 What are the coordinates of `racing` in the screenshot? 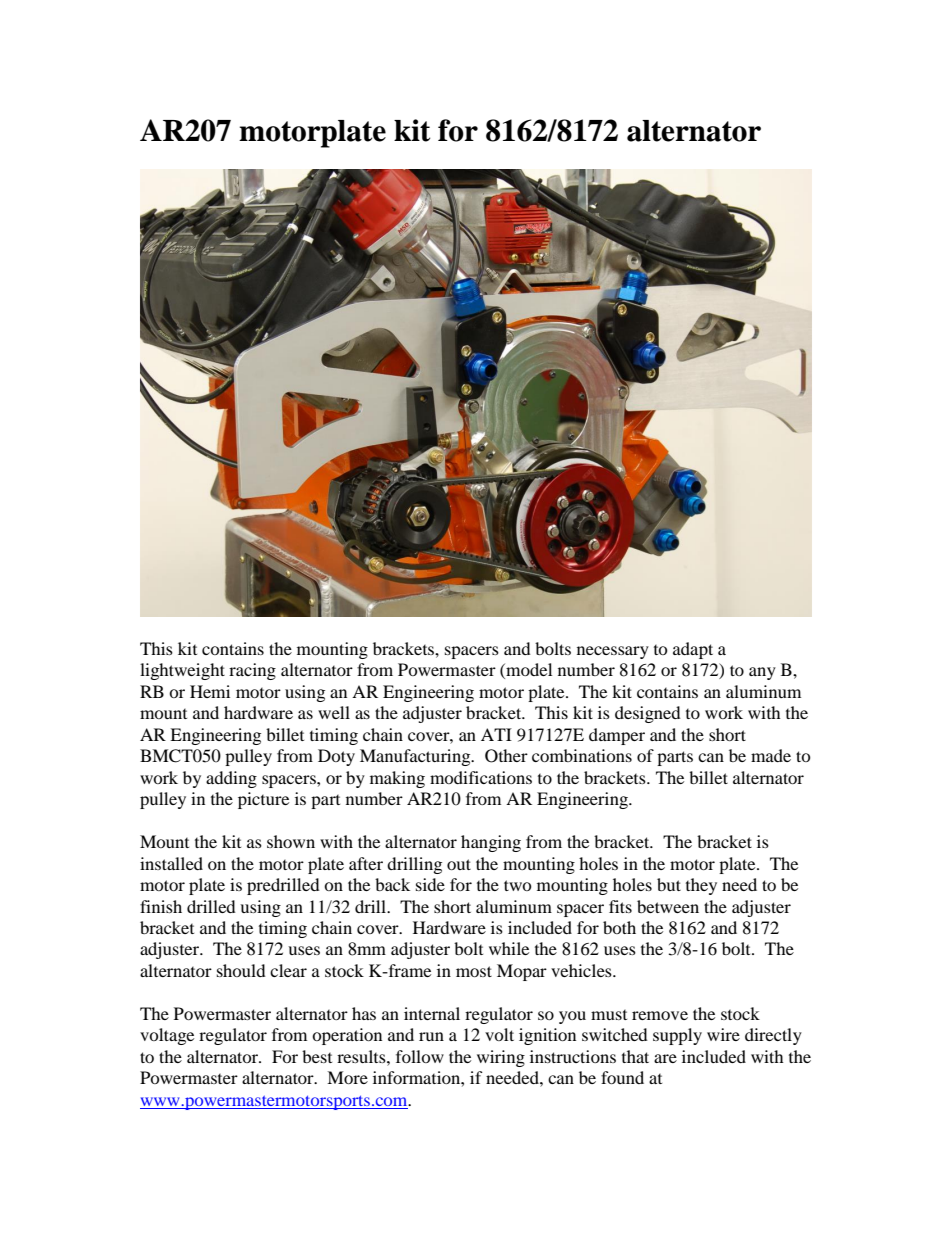 It's located at (252, 671).
